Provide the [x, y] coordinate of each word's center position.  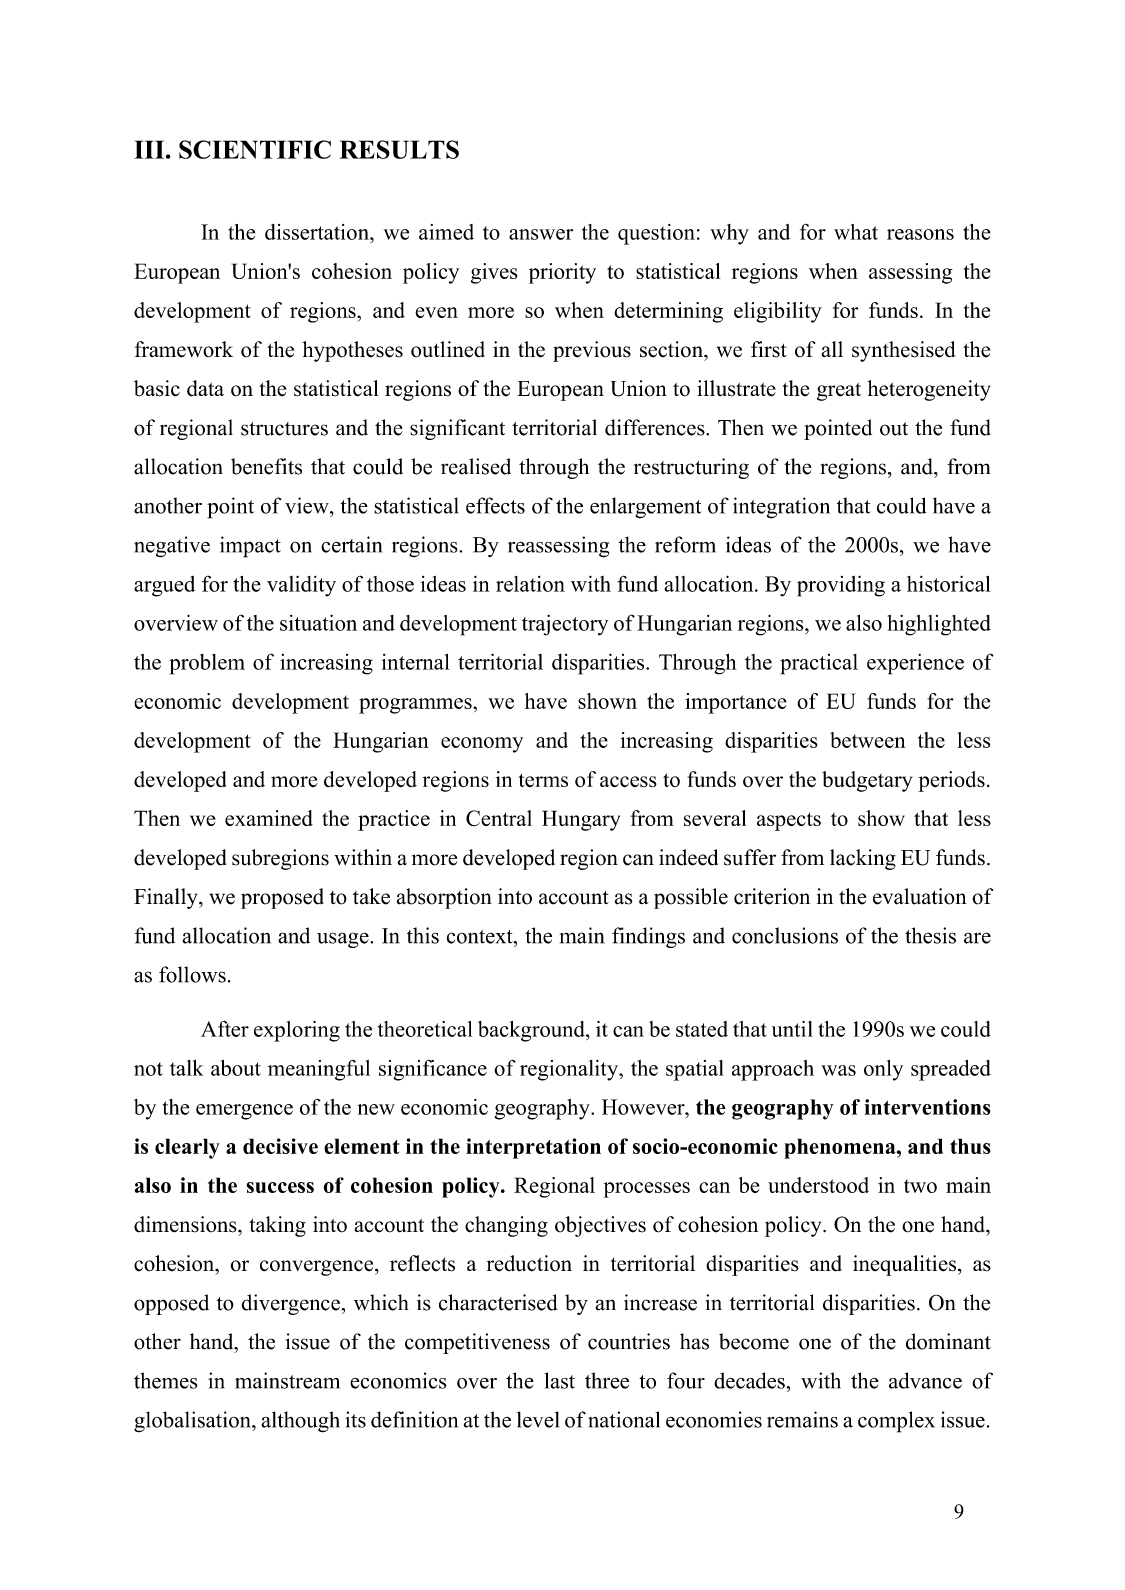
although [300, 1422]
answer [541, 234]
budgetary [867, 781]
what [856, 232]
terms [543, 780]
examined [269, 818]
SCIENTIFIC [255, 149]
